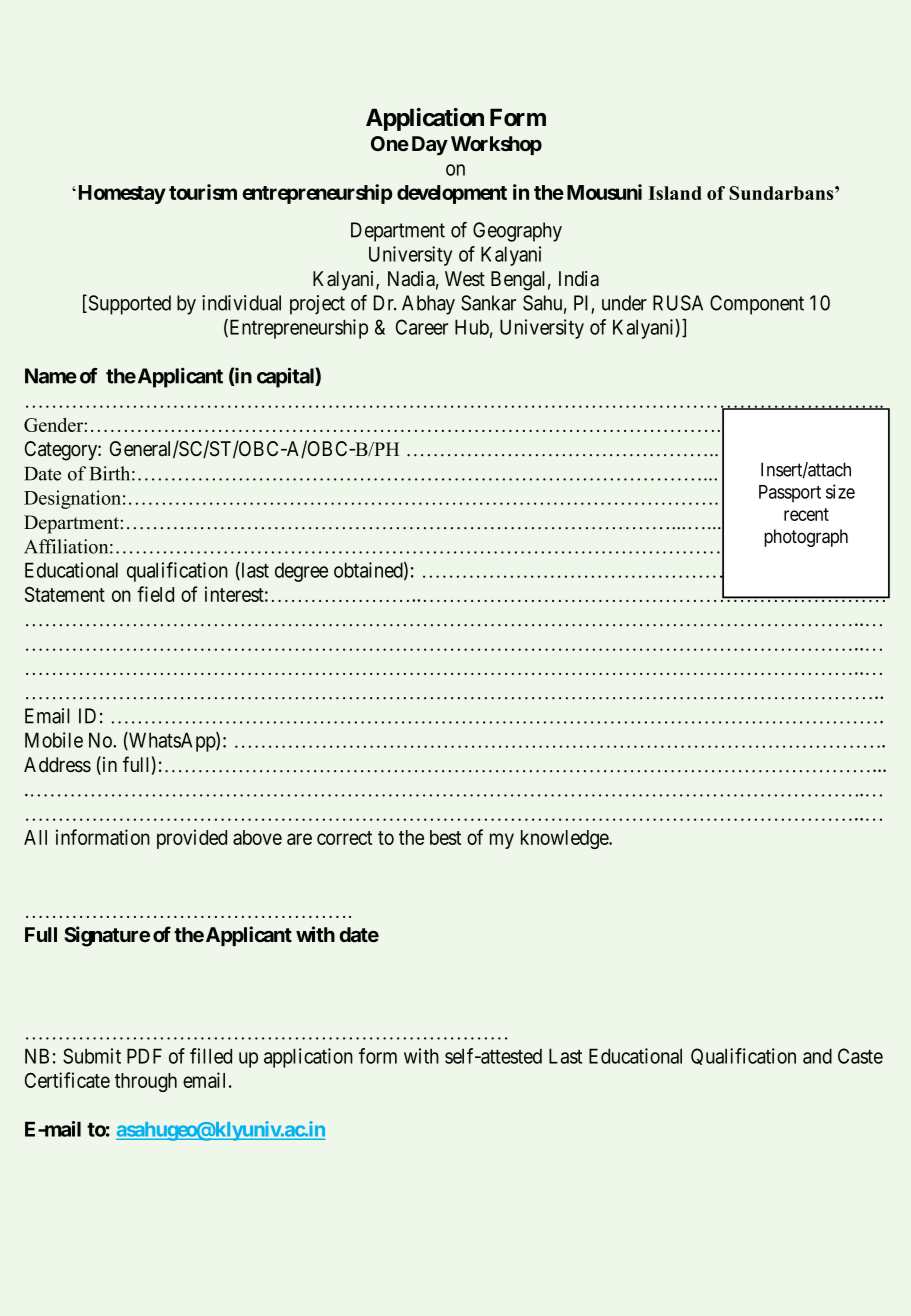 This screenshot has height=1316, width=911. Describe the element at coordinates (675, 193) in the screenshot. I see `Island` at that location.
